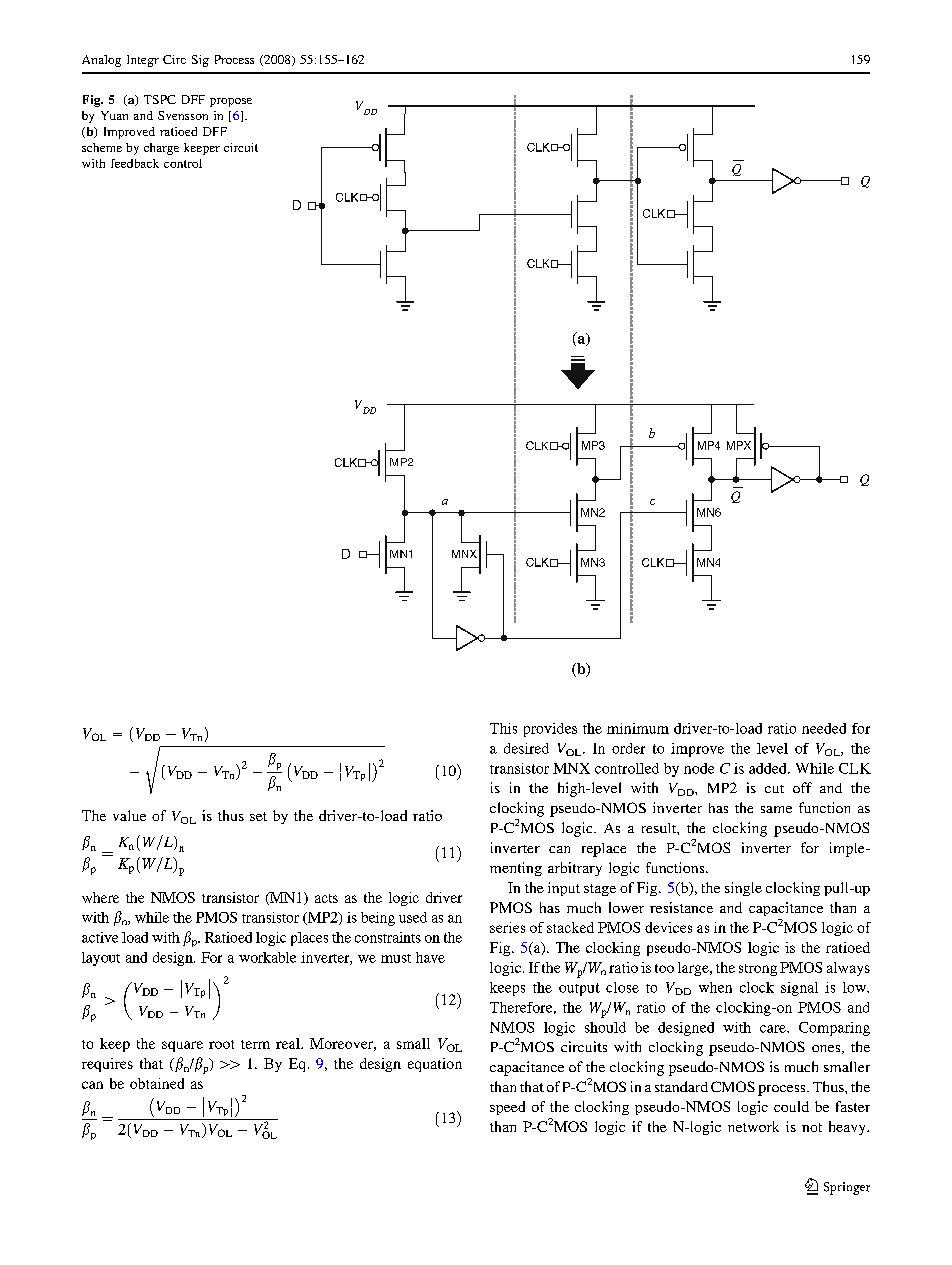 The image size is (952, 1265). Describe the element at coordinates (503, 728) in the screenshot. I see `This` at that location.
